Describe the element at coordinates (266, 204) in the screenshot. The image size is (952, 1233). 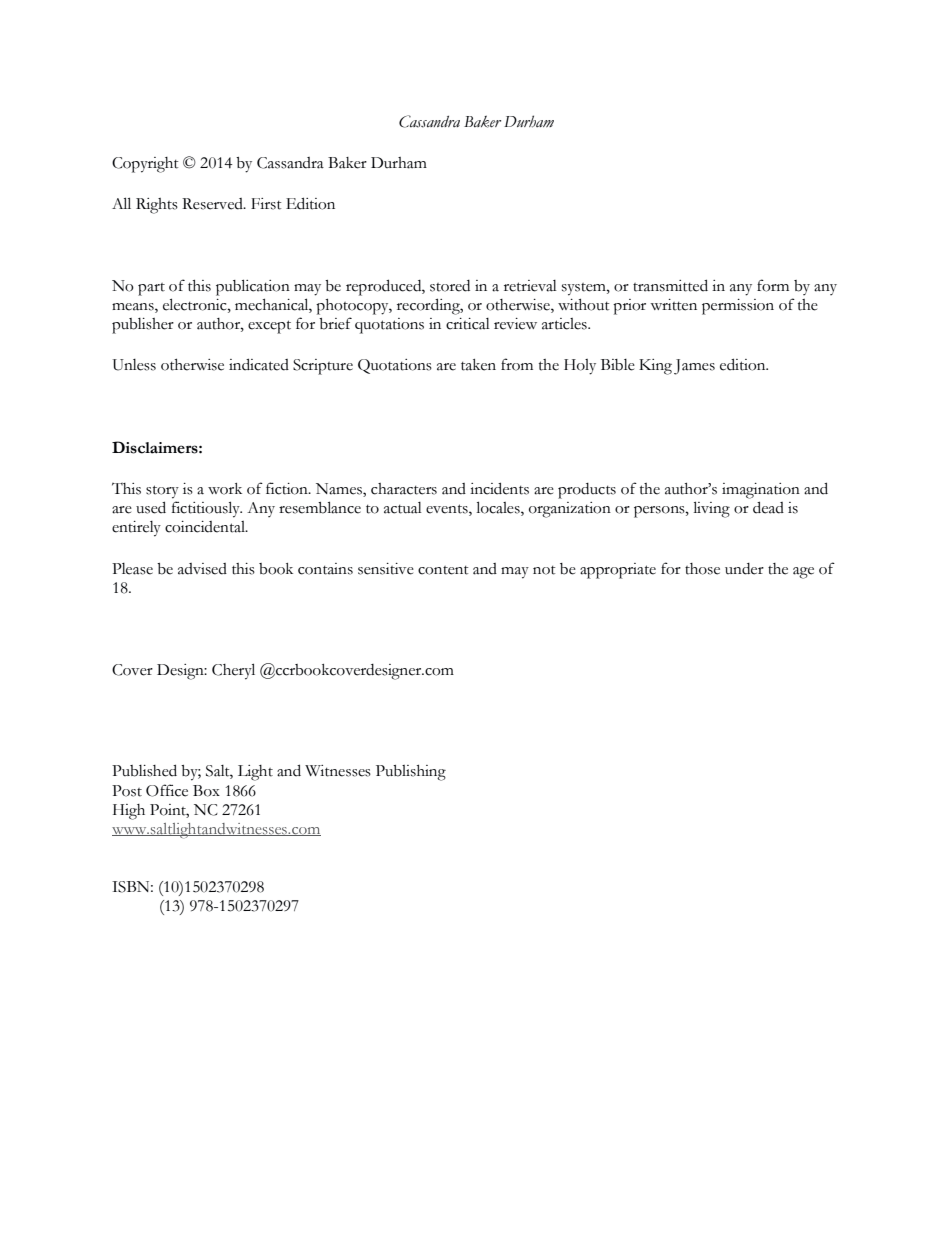
I see `First` at that location.
